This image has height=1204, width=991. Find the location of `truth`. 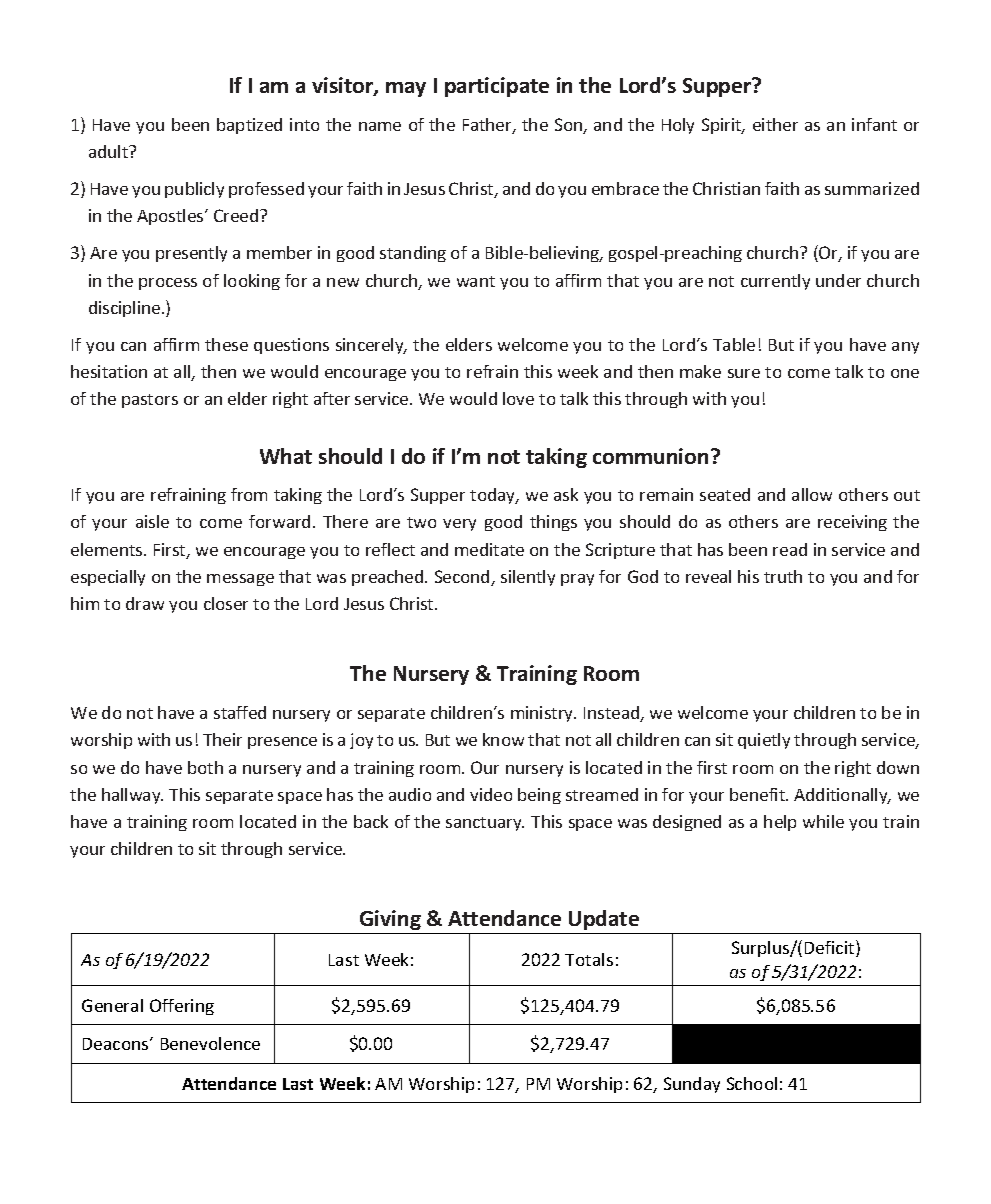

truth is located at coordinates (783, 576).
